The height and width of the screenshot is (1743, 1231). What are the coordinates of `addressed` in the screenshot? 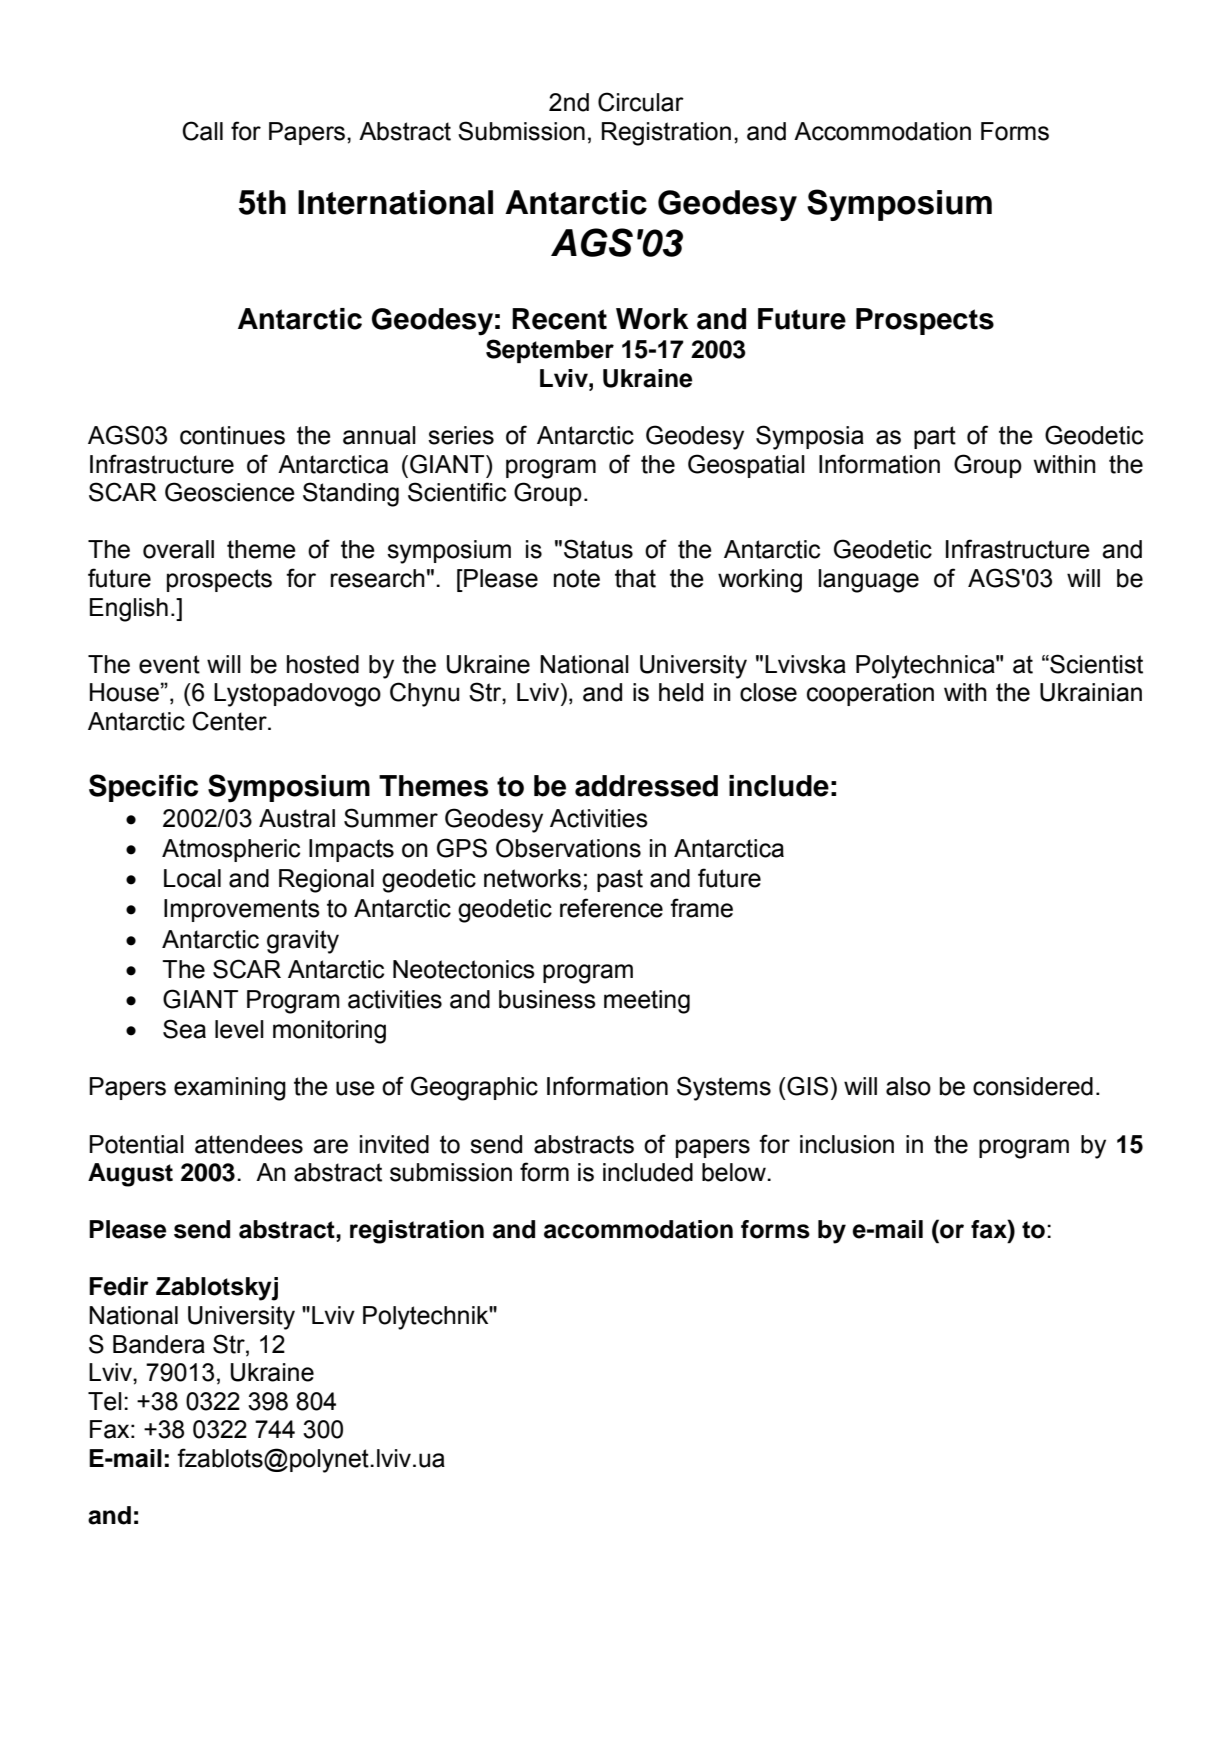 It's located at (646, 786).
